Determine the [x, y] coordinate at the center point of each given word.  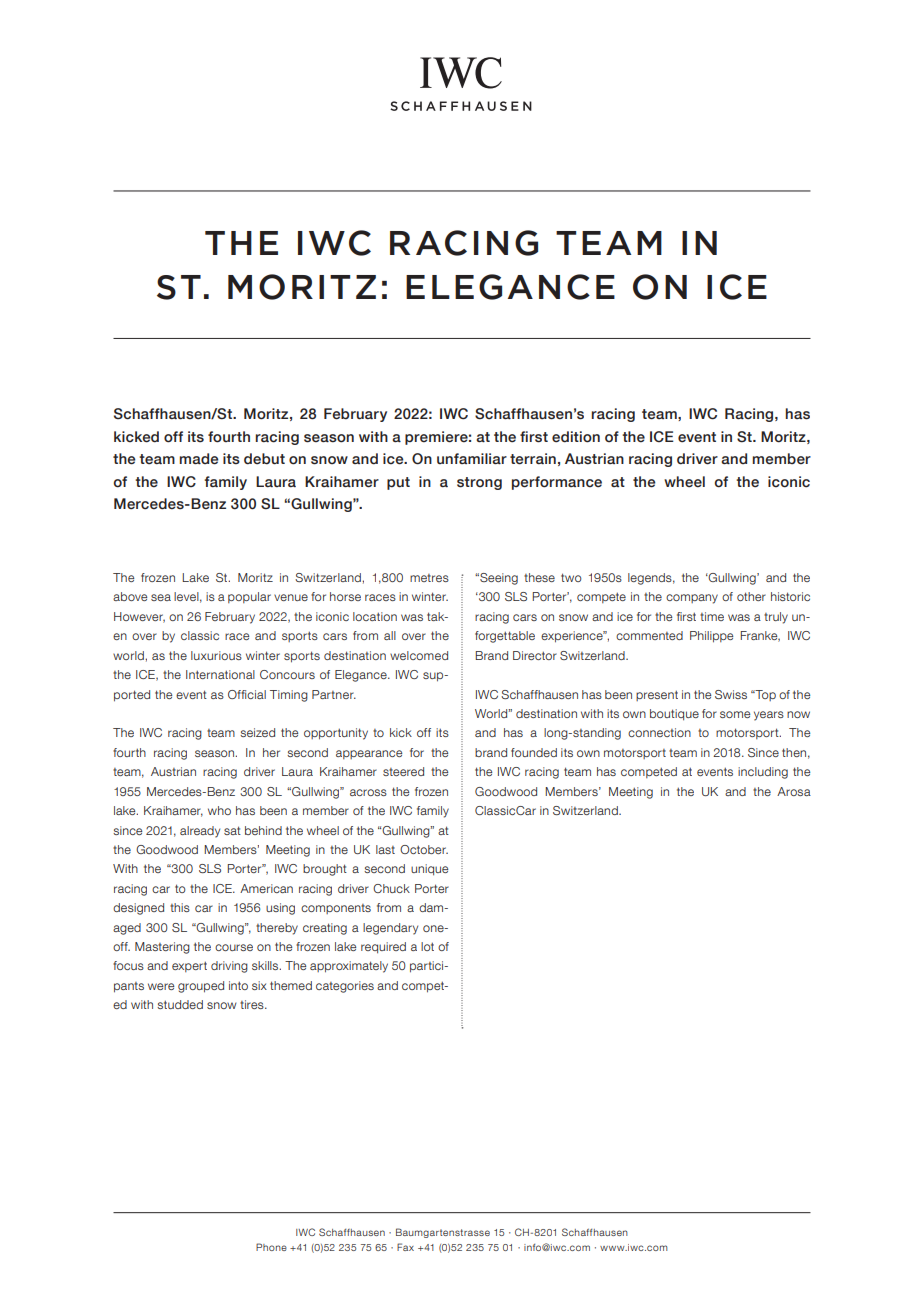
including [763, 773]
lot [427, 946]
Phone [271, 1247]
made [199, 459]
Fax [405, 1247]
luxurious [216, 655]
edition [576, 437]
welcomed [419, 655]
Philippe [711, 637]
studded [180, 1004]
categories [345, 987]
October [424, 849]
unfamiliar [472, 459]
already [200, 832]
